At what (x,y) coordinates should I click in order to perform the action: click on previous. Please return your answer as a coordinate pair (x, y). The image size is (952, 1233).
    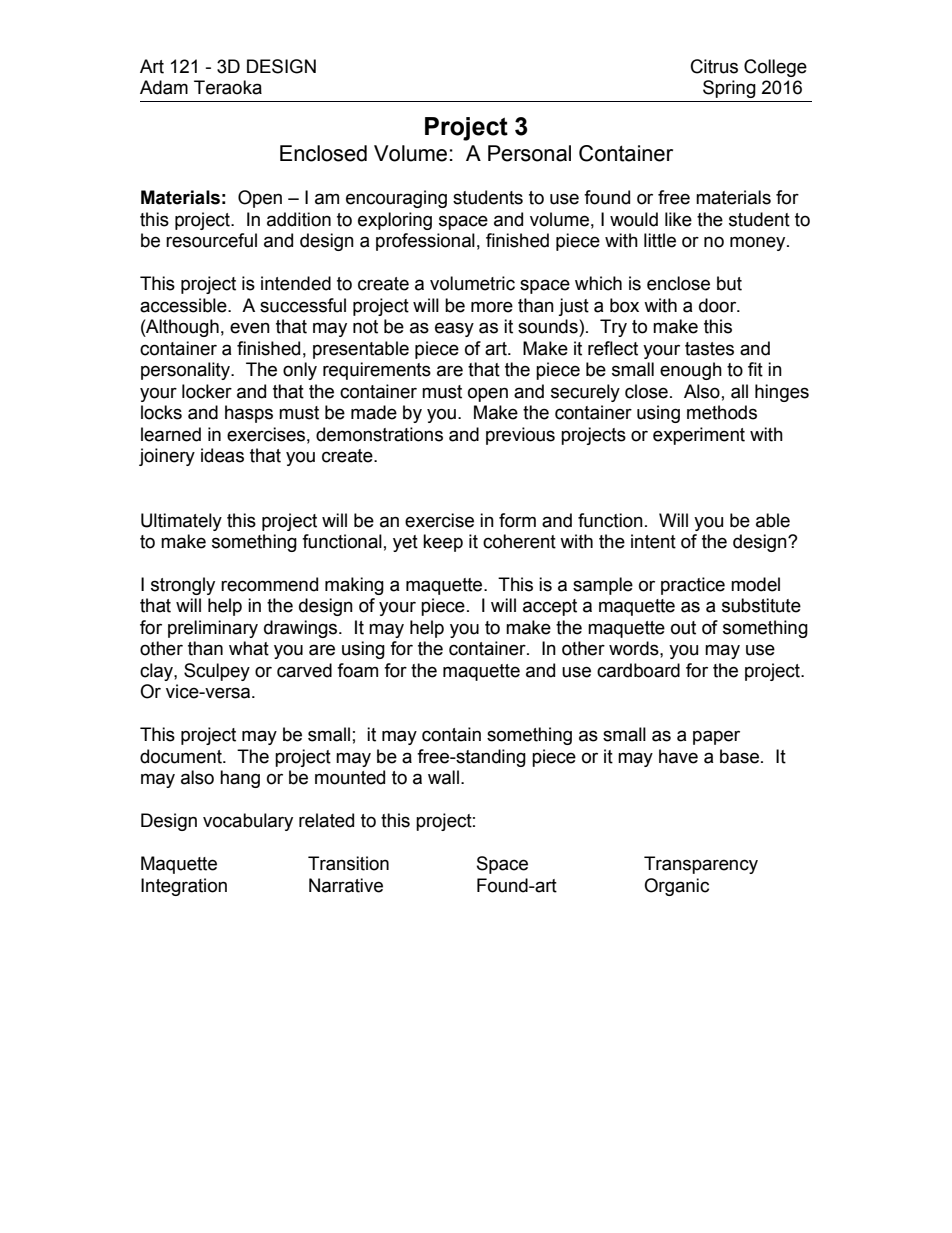
    Looking at the image, I should click on (520, 436).
